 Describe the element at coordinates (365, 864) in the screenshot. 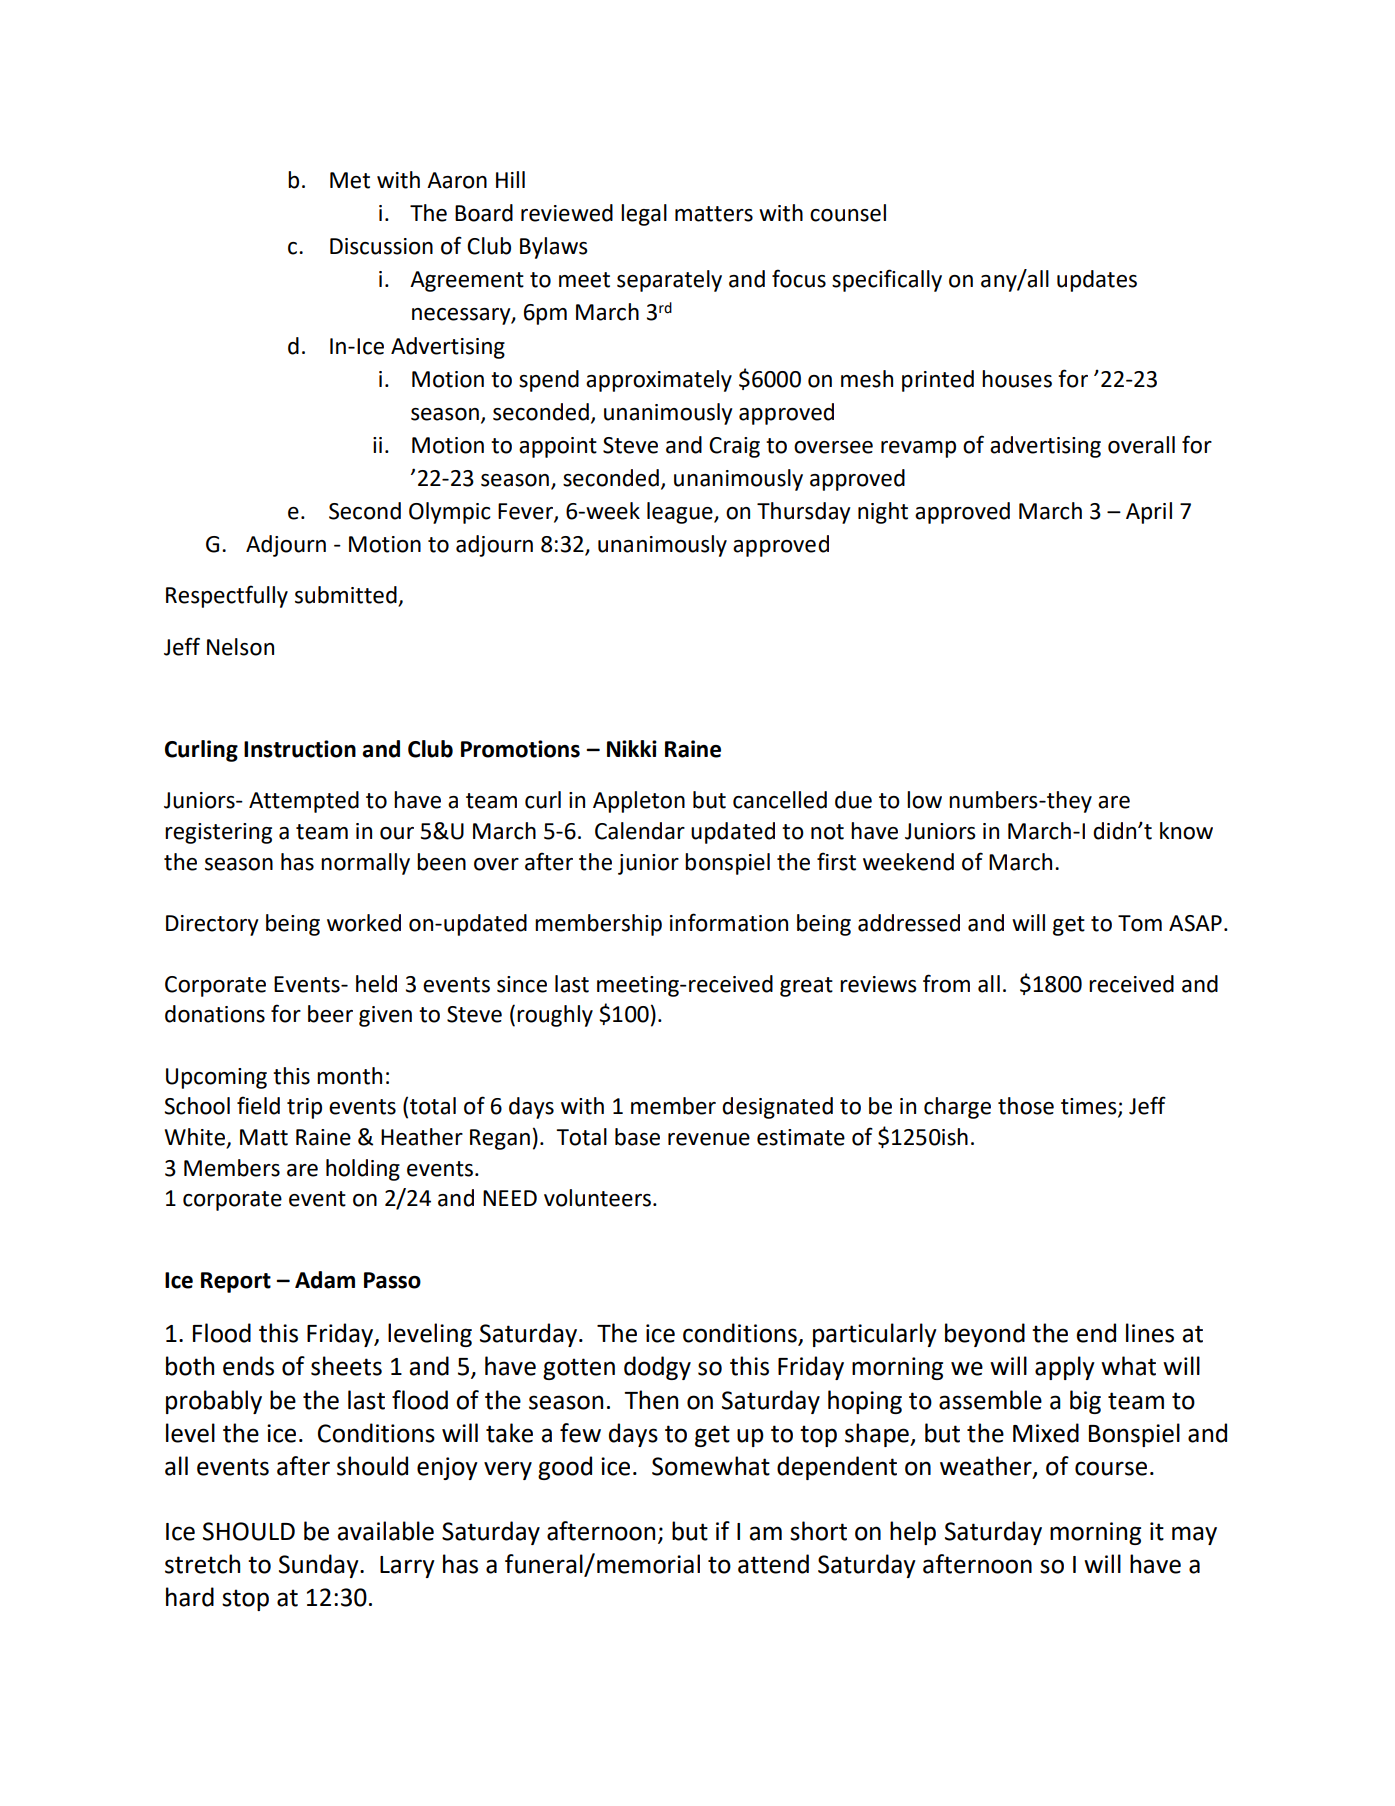

I see `normally` at that location.
